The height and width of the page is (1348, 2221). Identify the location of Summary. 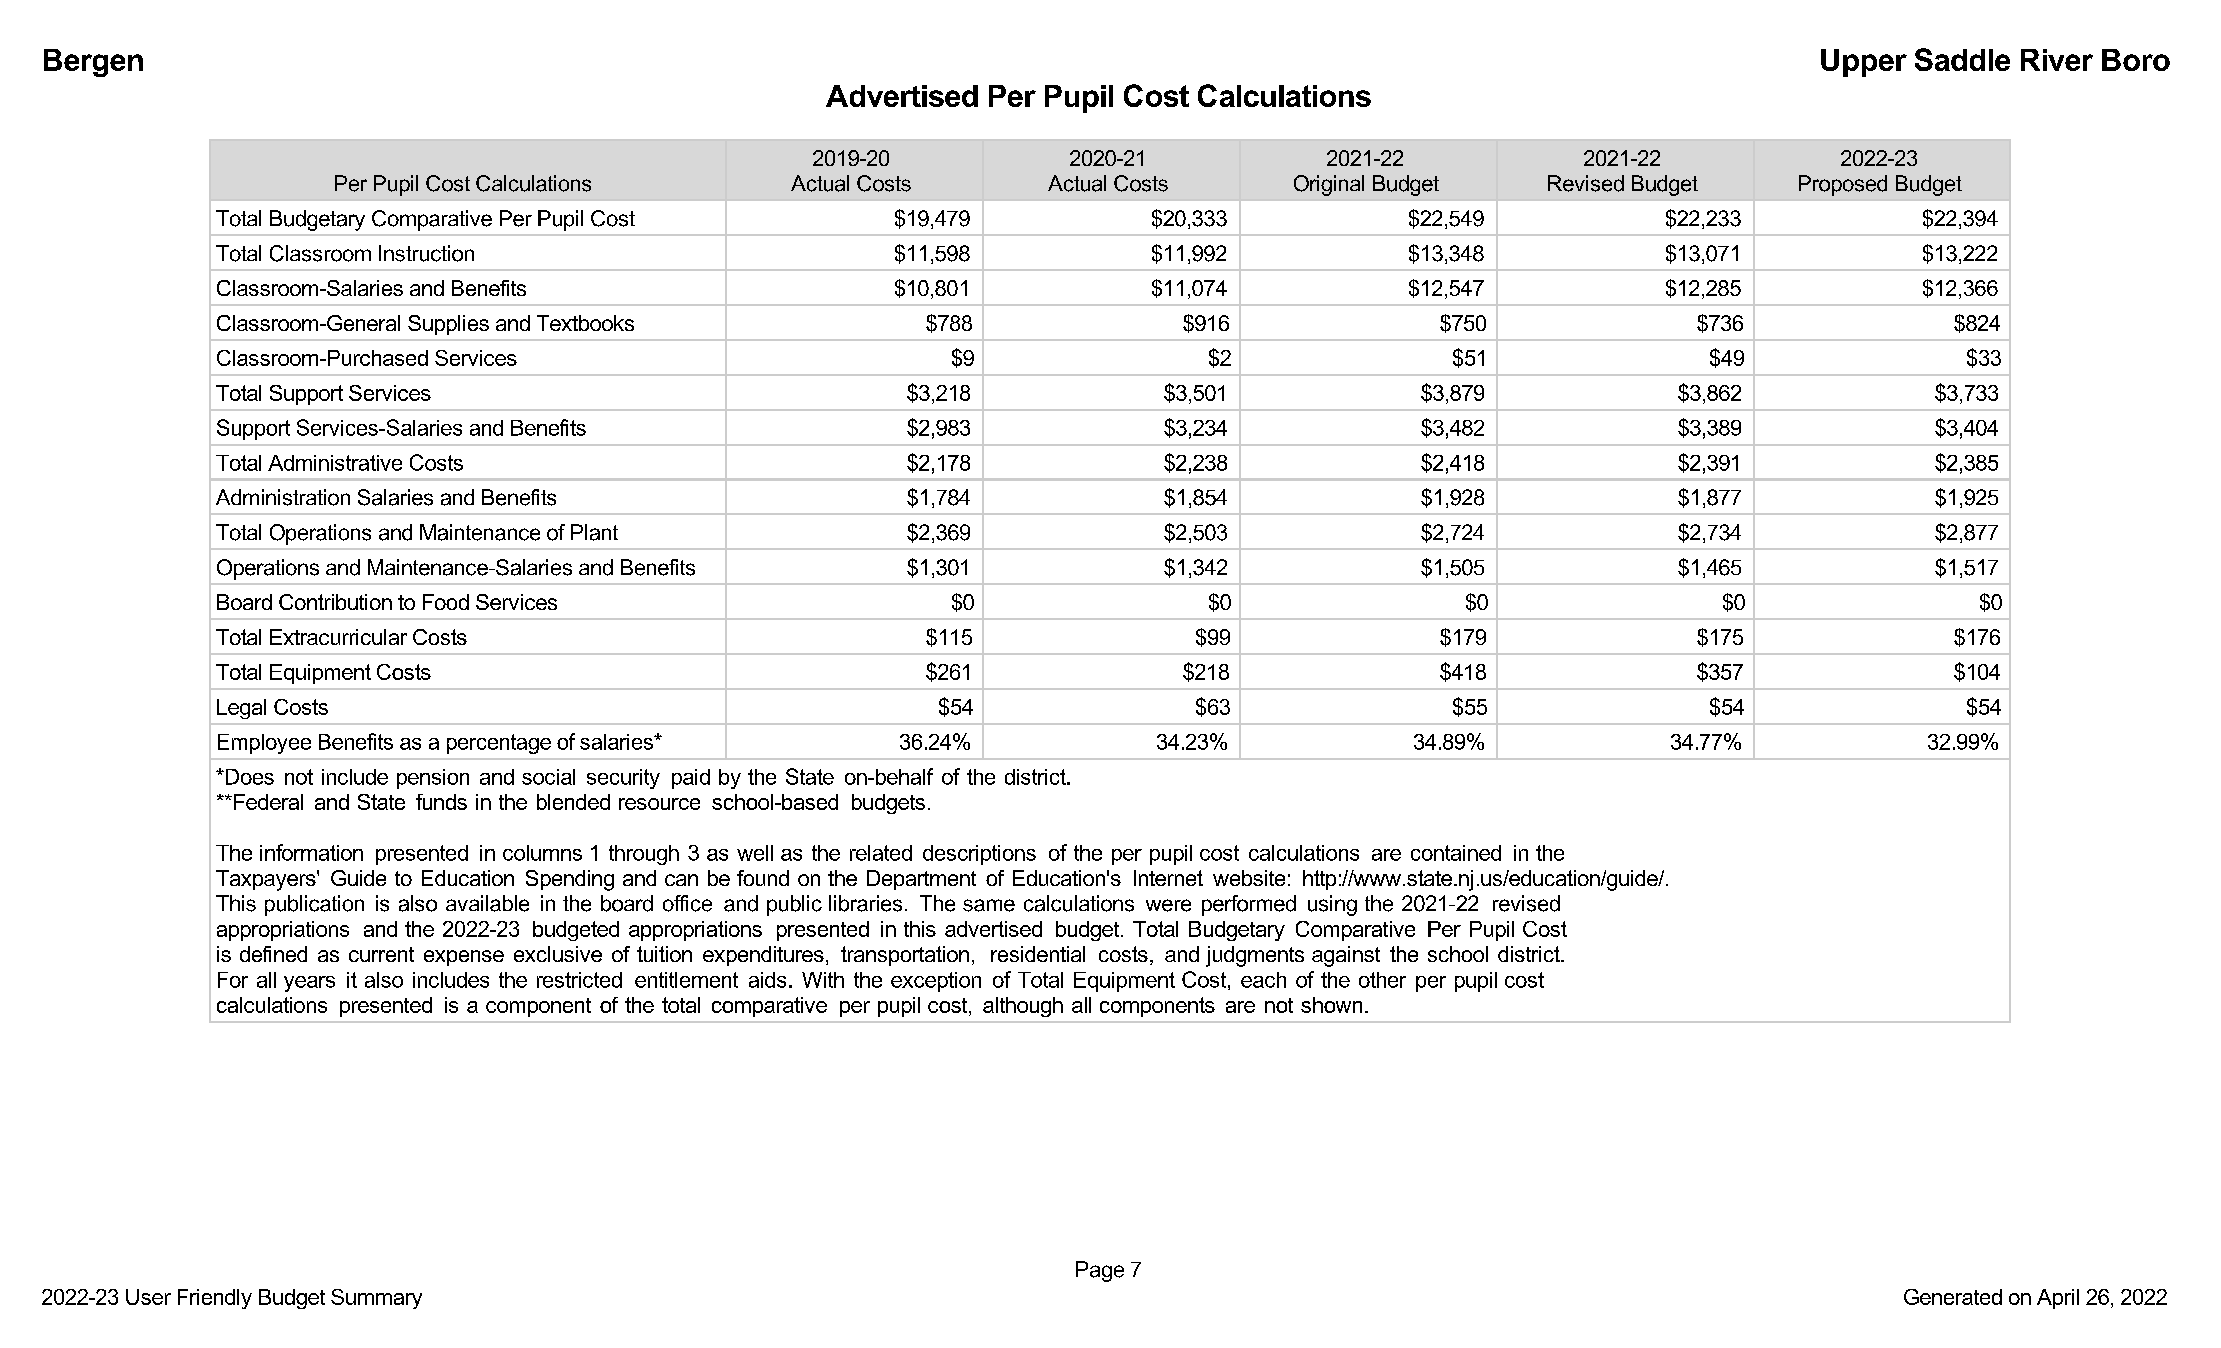
(376, 1299).
